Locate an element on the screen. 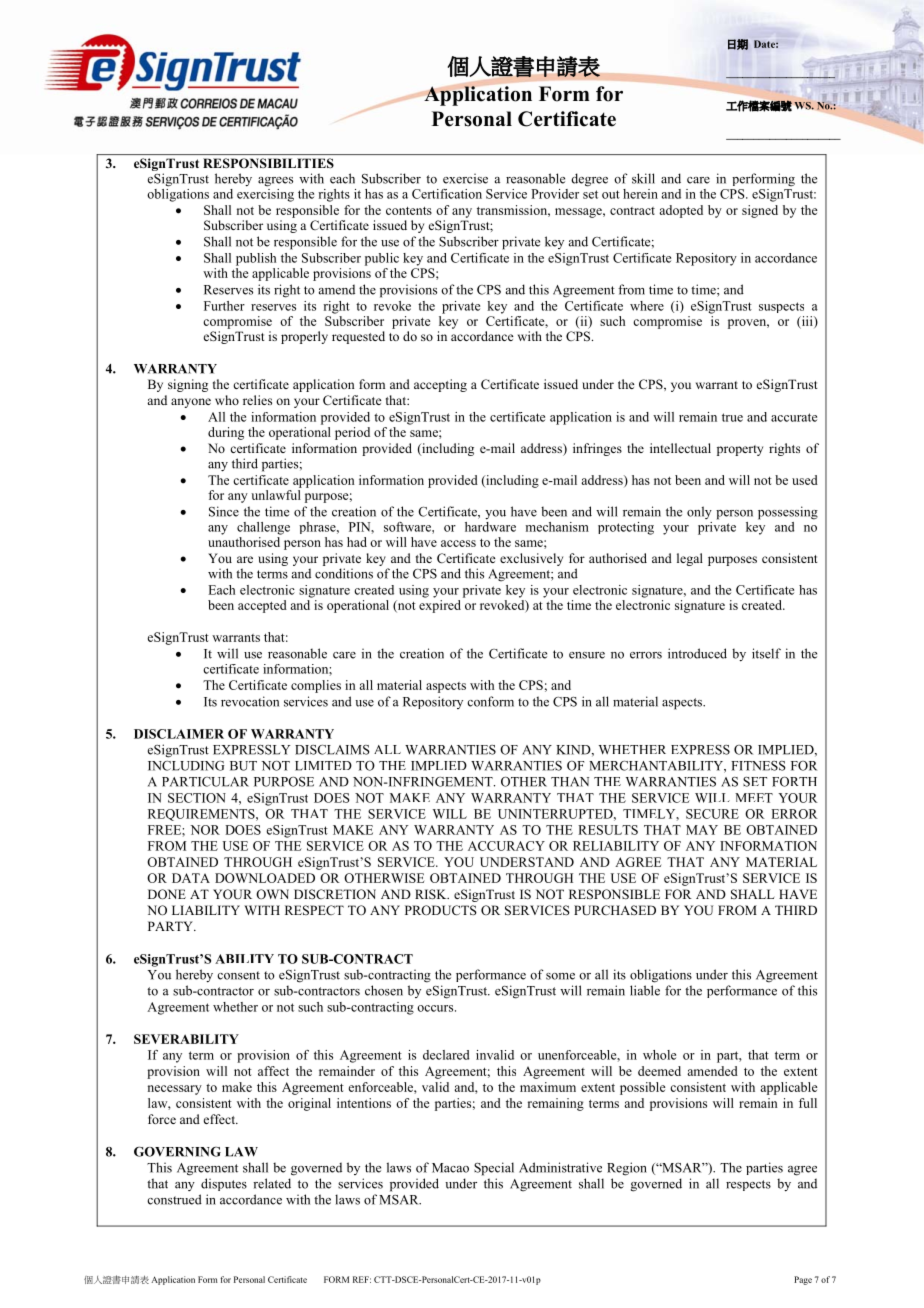 This screenshot has height=1308, width=924. hardware is located at coordinates (490, 527).
